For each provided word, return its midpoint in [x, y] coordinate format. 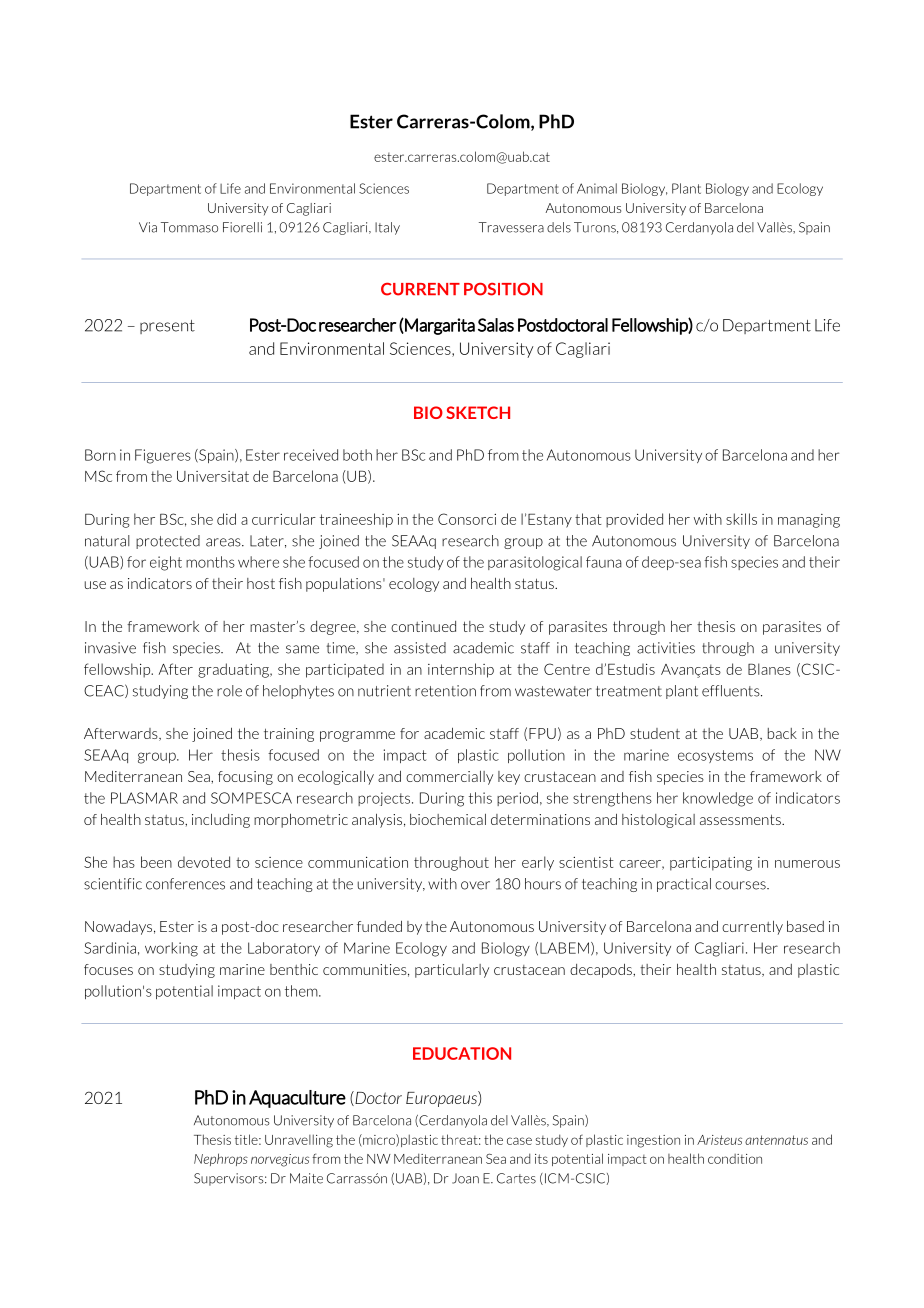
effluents [732, 691]
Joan [465, 1178]
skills [741, 519]
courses [741, 885]
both [357, 455]
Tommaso [189, 227]
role [229, 691]
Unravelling [299, 1141]
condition [735, 1159]
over [475, 885]
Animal [597, 188]
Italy [387, 228]
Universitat [213, 476]
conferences [185, 884]
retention [445, 691]
